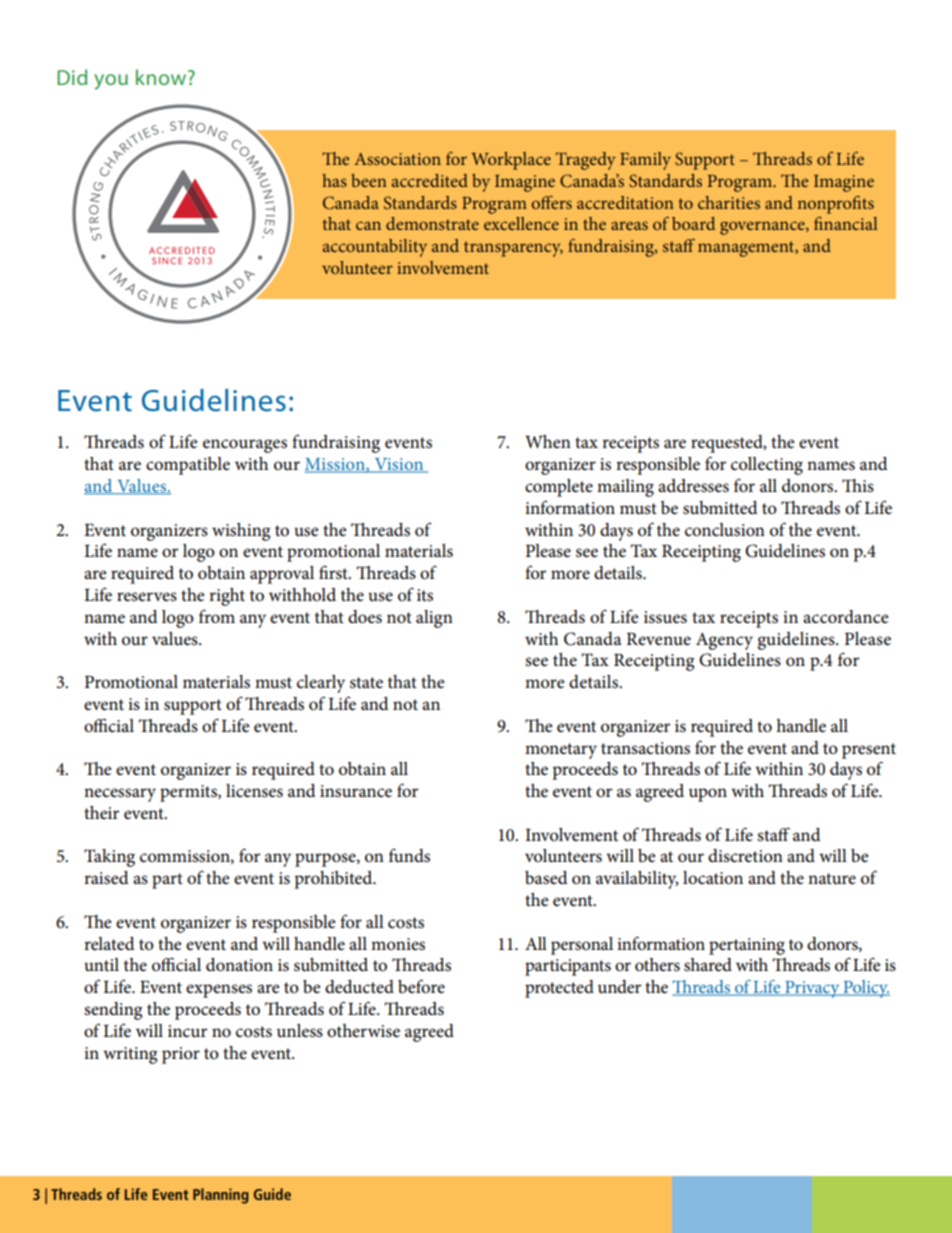 The width and height of the document is (952, 1233). What do you see at coordinates (812, 989) in the document?
I see `Privacy` at bounding box center [812, 989].
